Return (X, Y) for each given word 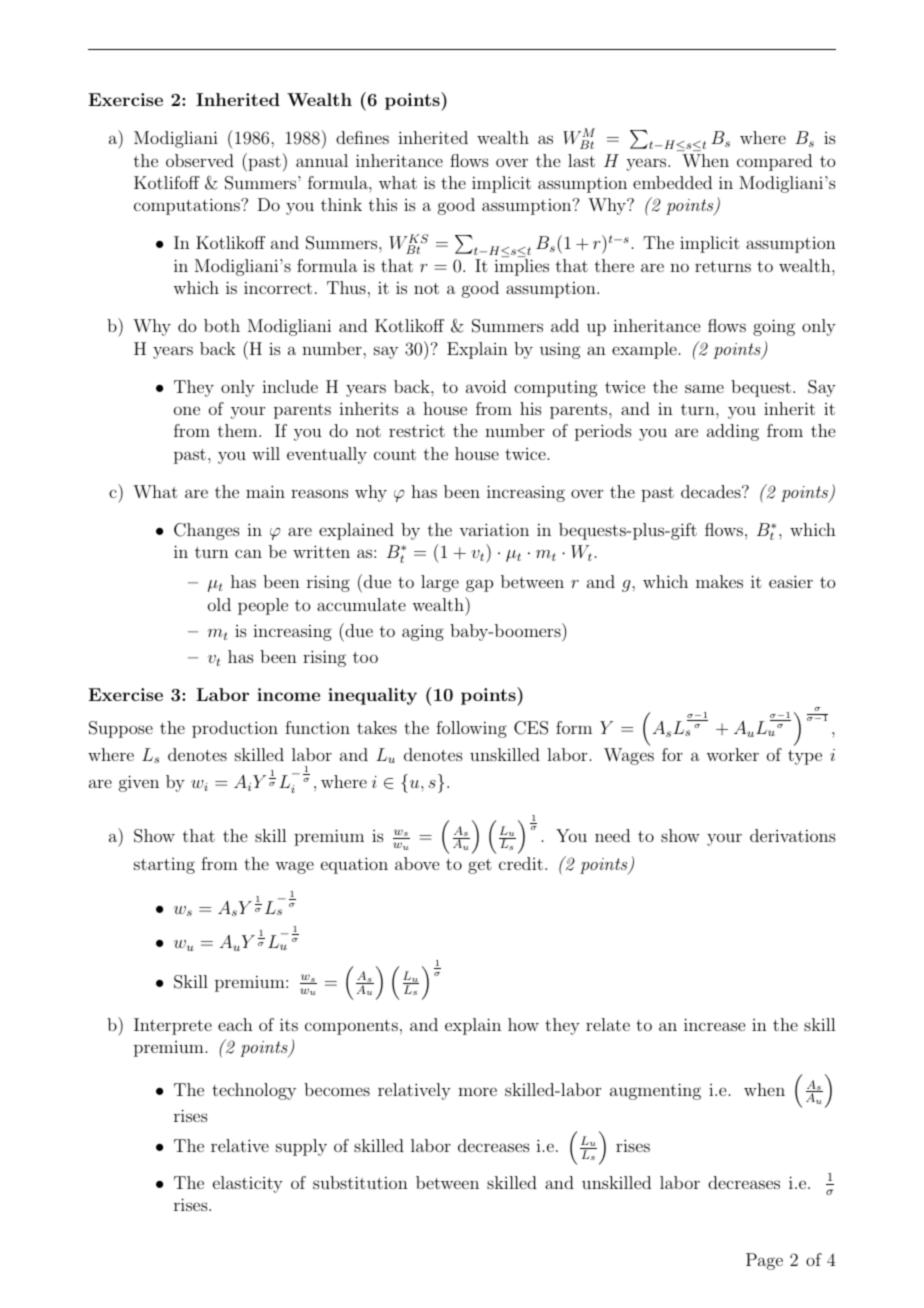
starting (164, 866)
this (383, 204)
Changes (207, 531)
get (480, 866)
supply (301, 1147)
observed (200, 160)
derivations (793, 835)
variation (494, 529)
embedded (672, 182)
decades (712, 491)
